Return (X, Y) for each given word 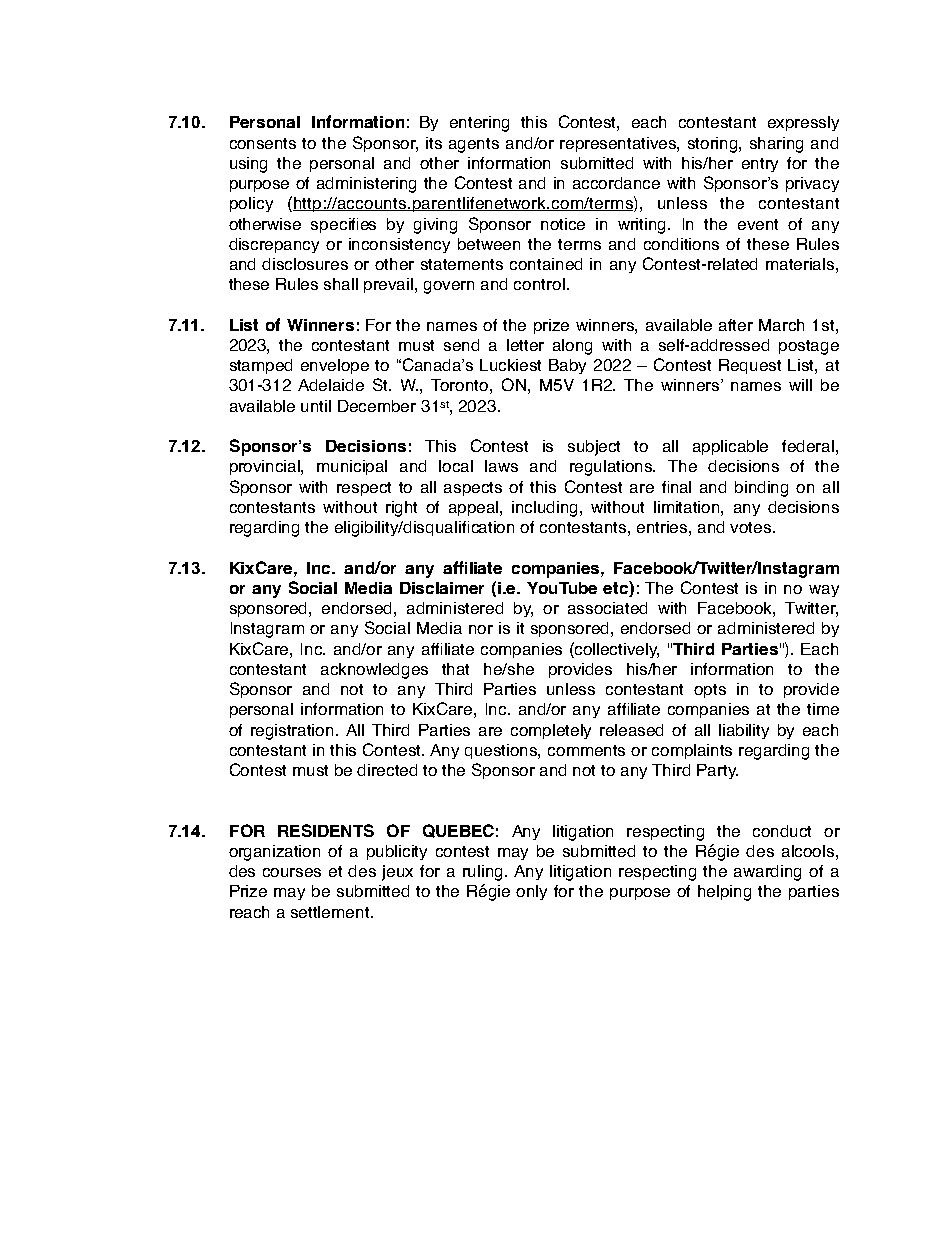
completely (551, 731)
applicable (730, 447)
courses (292, 872)
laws (501, 466)
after (736, 325)
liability (744, 731)
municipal (352, 467)
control (539, 284)
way (824, 591)
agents (474, 145)
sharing (776, 145)
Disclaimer (442, 588)
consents (263, 143)
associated (607, 608)
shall (341, 284)
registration (294, 732)
